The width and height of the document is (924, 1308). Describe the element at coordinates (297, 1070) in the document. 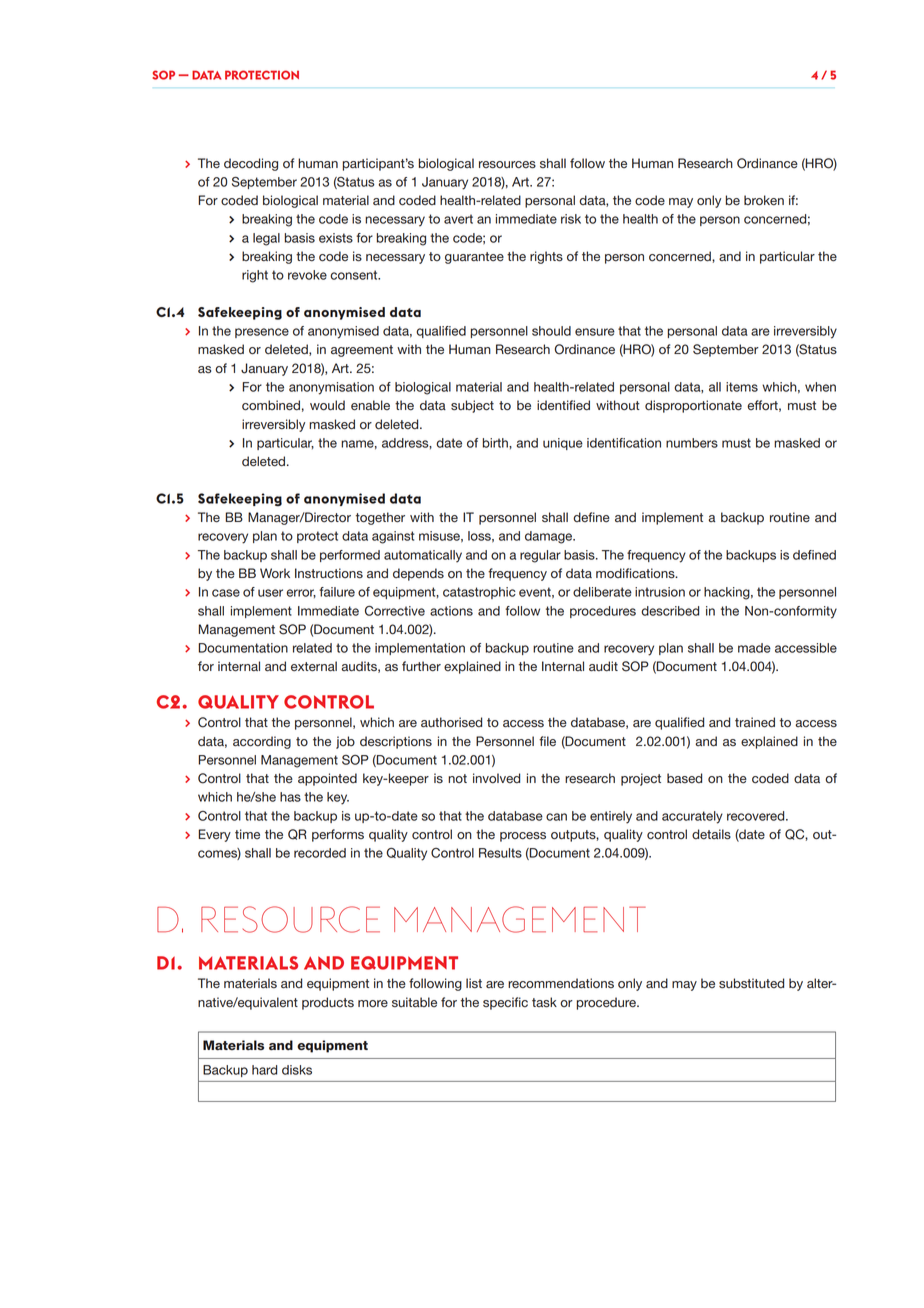

I see `disks` at that location.
